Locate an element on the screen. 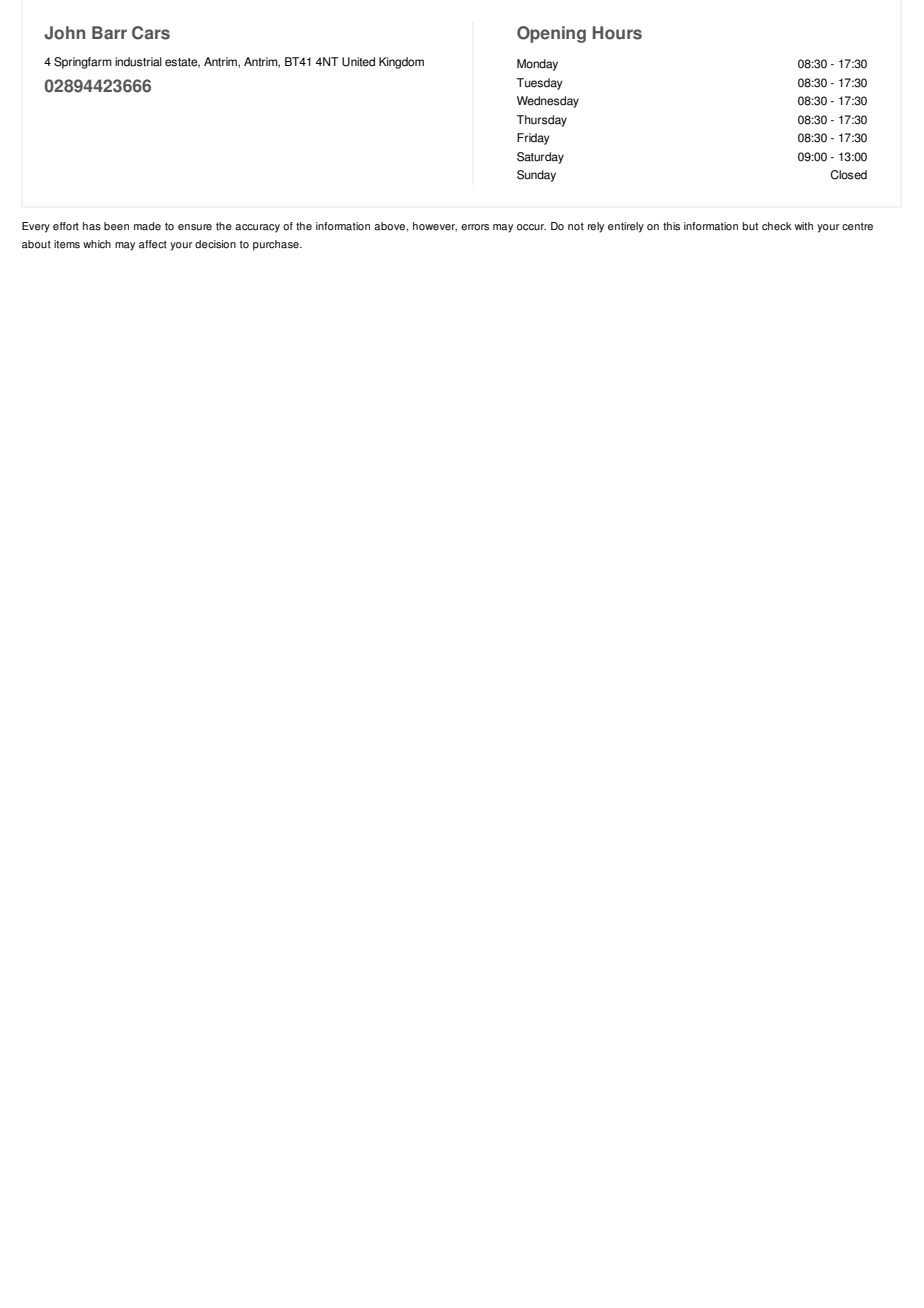 The width and height of the screenshot is (924, 1308). Hours is located at coordinates (617, 33).
